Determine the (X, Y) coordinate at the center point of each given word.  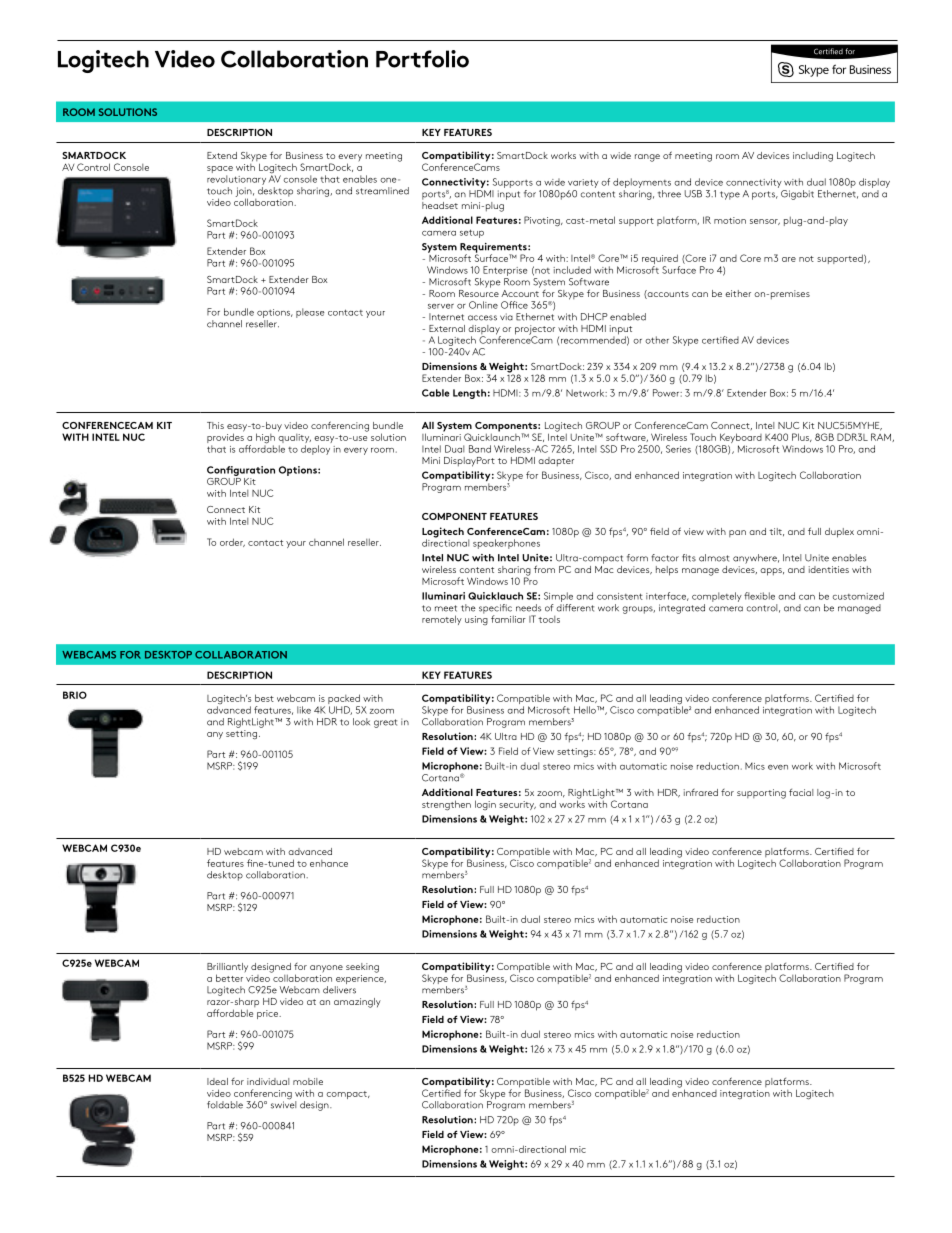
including (813, 157)
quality (294, 438)
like (304, 710)
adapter (556, 461)
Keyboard (740, 439)
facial (801, 792)
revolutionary (236, 180)
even (778, 767)
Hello (586, 710)
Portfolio (422, 59)
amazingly (357, 1003)
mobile (308, 1081)
